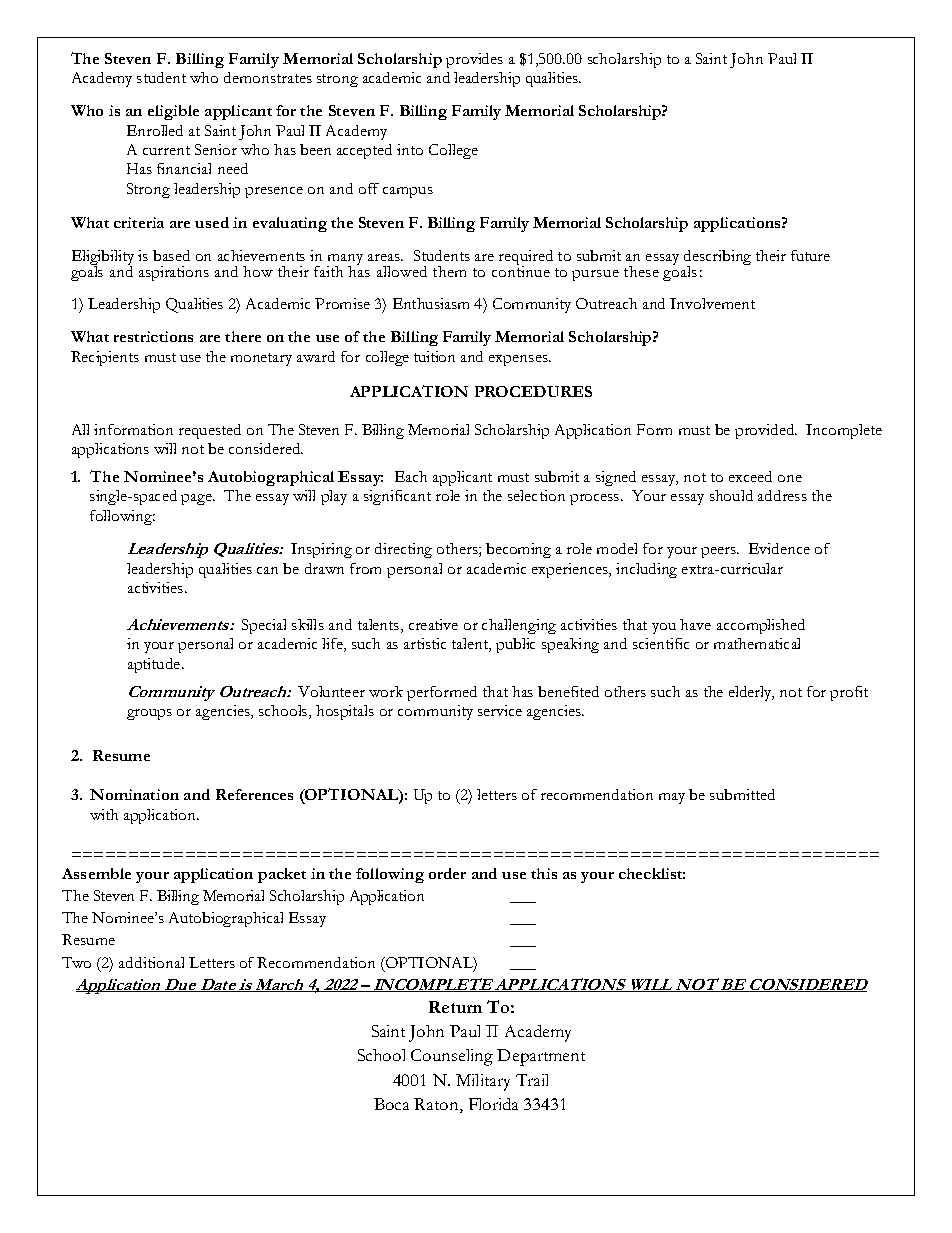  Describe the element at coordinates (765, 431) in the screenshot. I see `provided` at that location.
